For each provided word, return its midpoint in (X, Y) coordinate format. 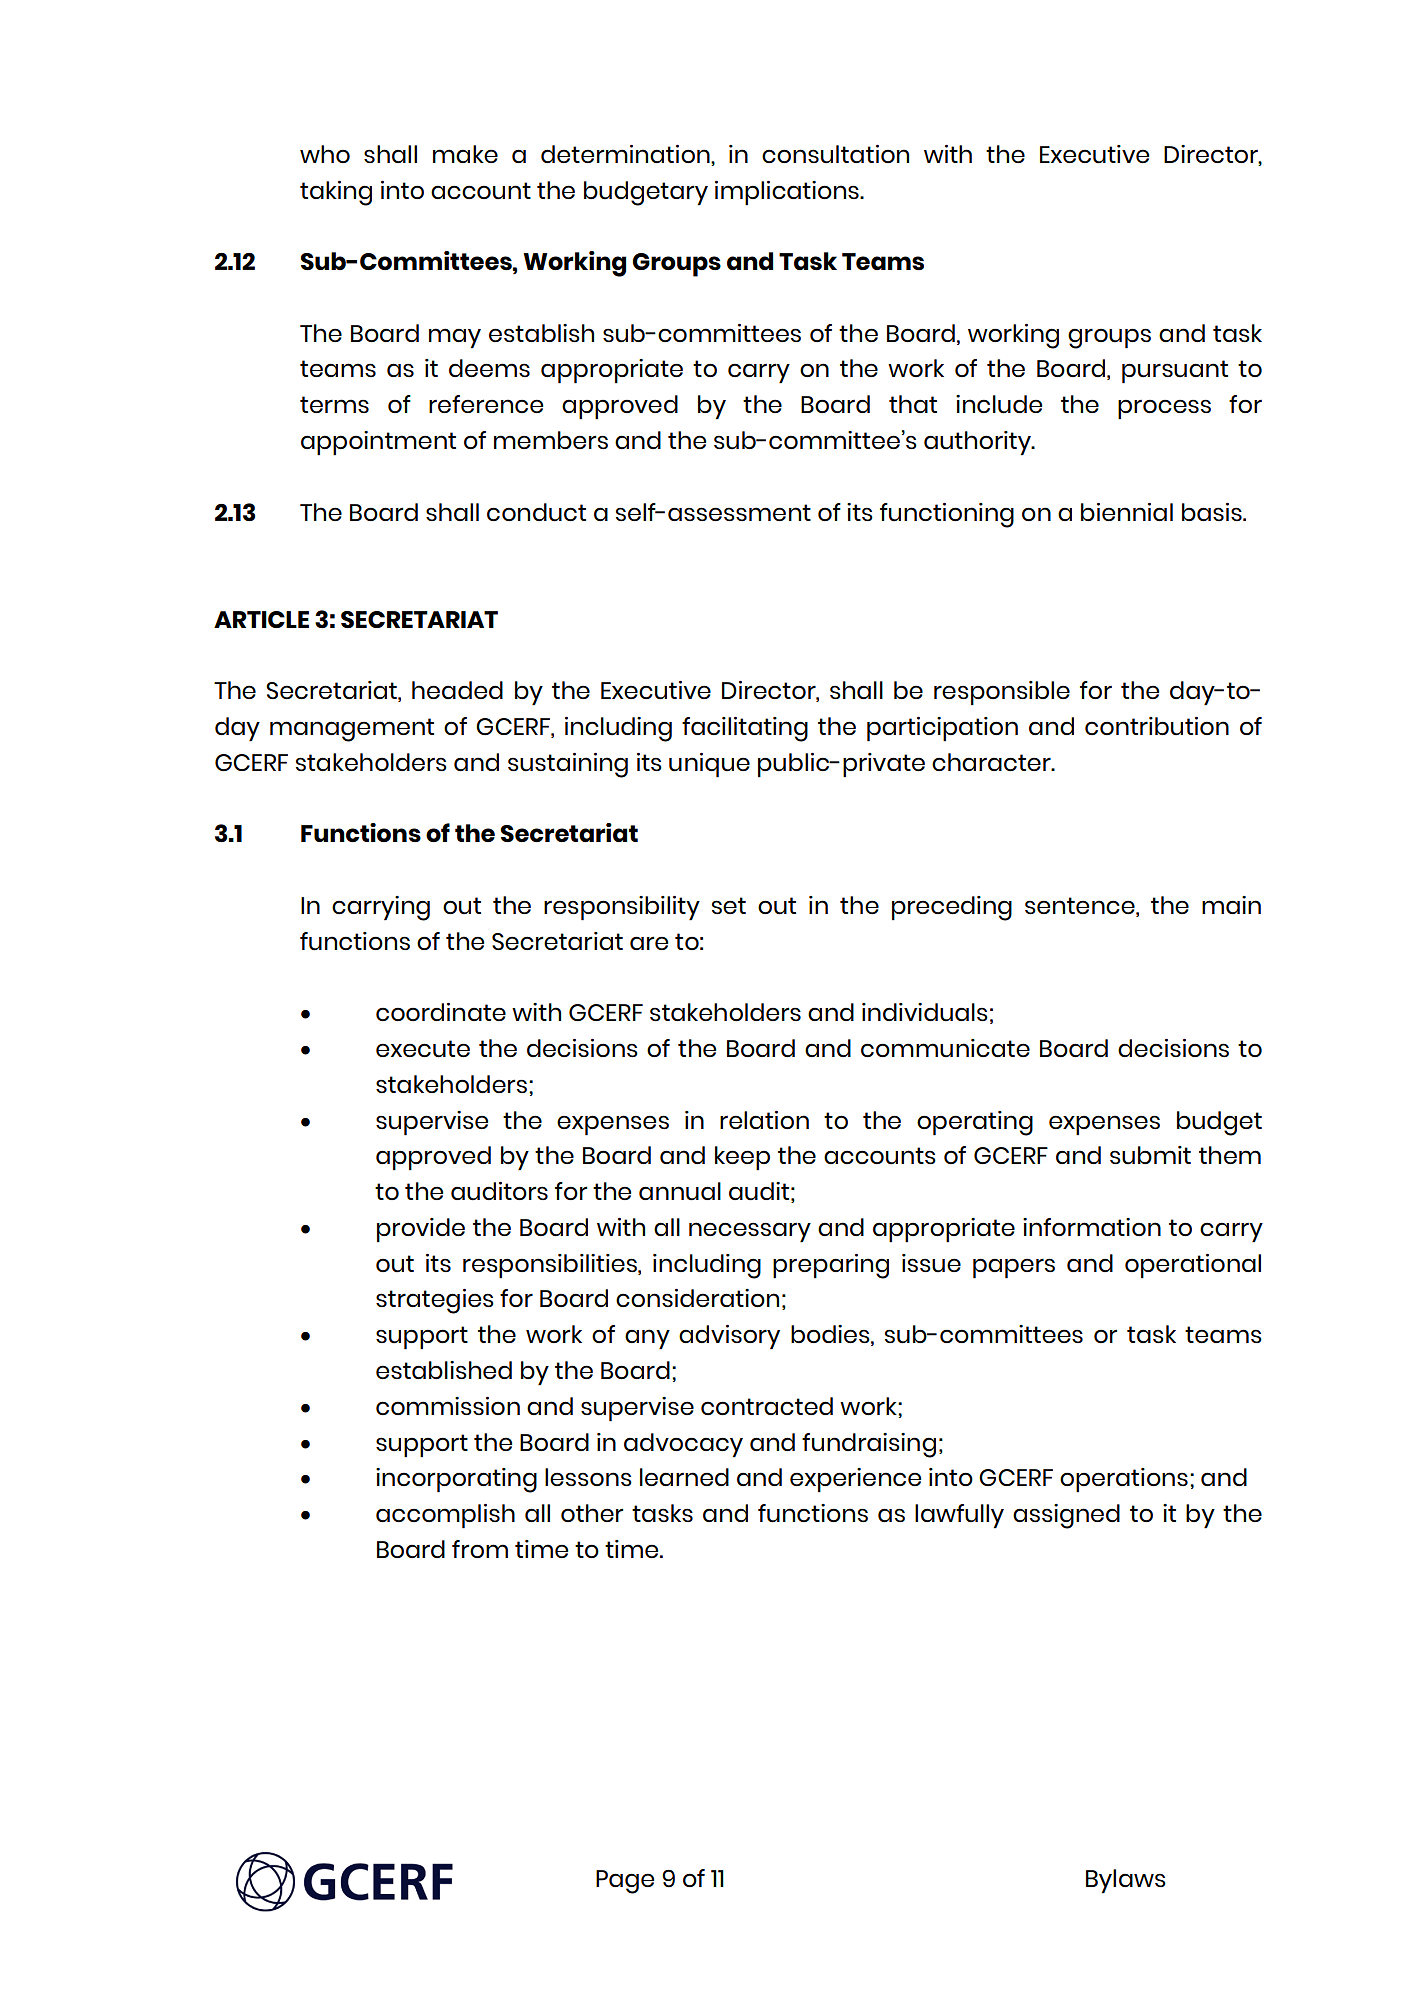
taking (336, 193)
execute (423, 1049)
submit (1150, 1155)
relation (764, 1120)
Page (625, 1882)
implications (788, 193)
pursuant (1175, 372)
